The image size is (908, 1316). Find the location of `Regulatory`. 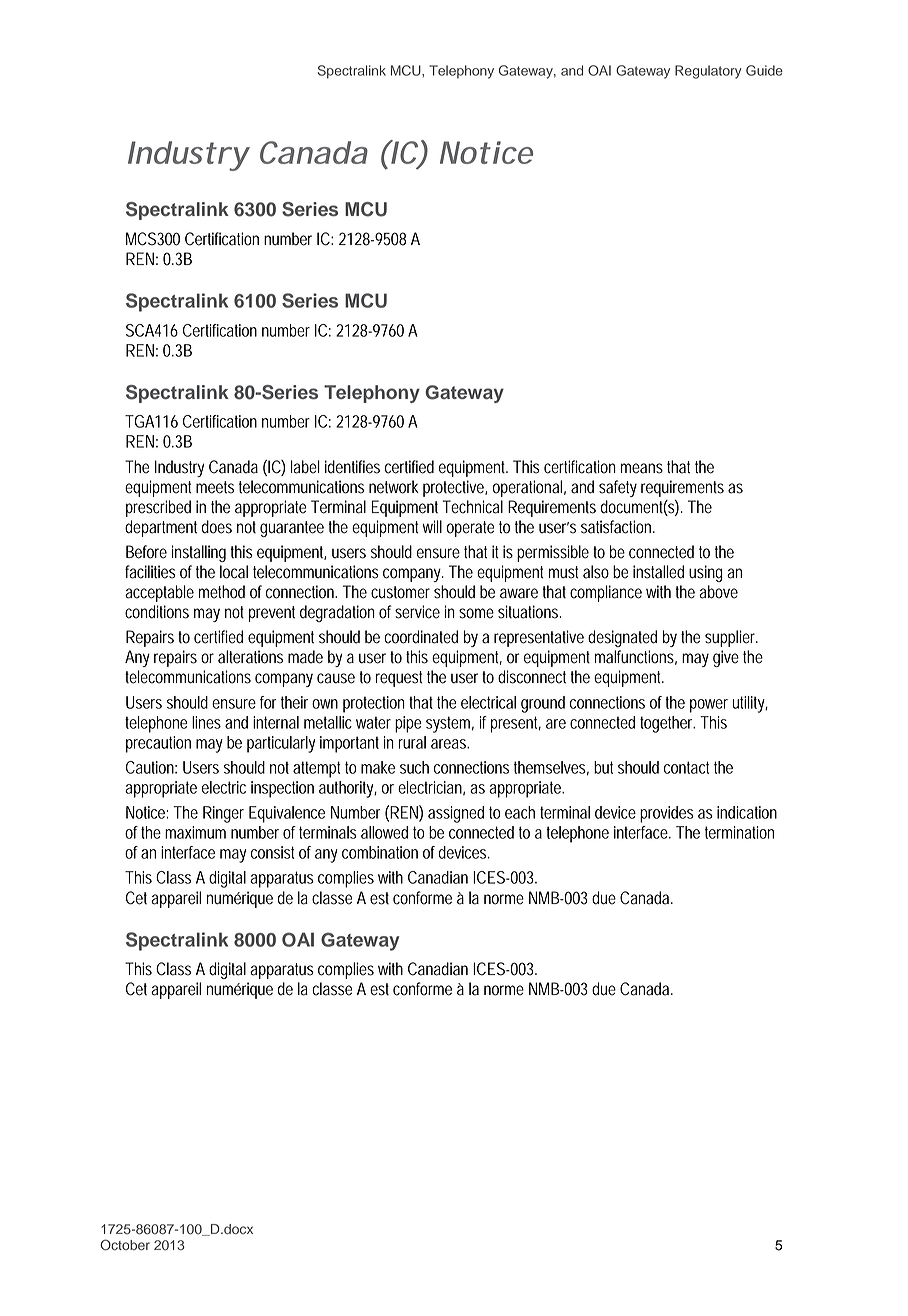

Regulatory is located at coordinates (708, 72).
